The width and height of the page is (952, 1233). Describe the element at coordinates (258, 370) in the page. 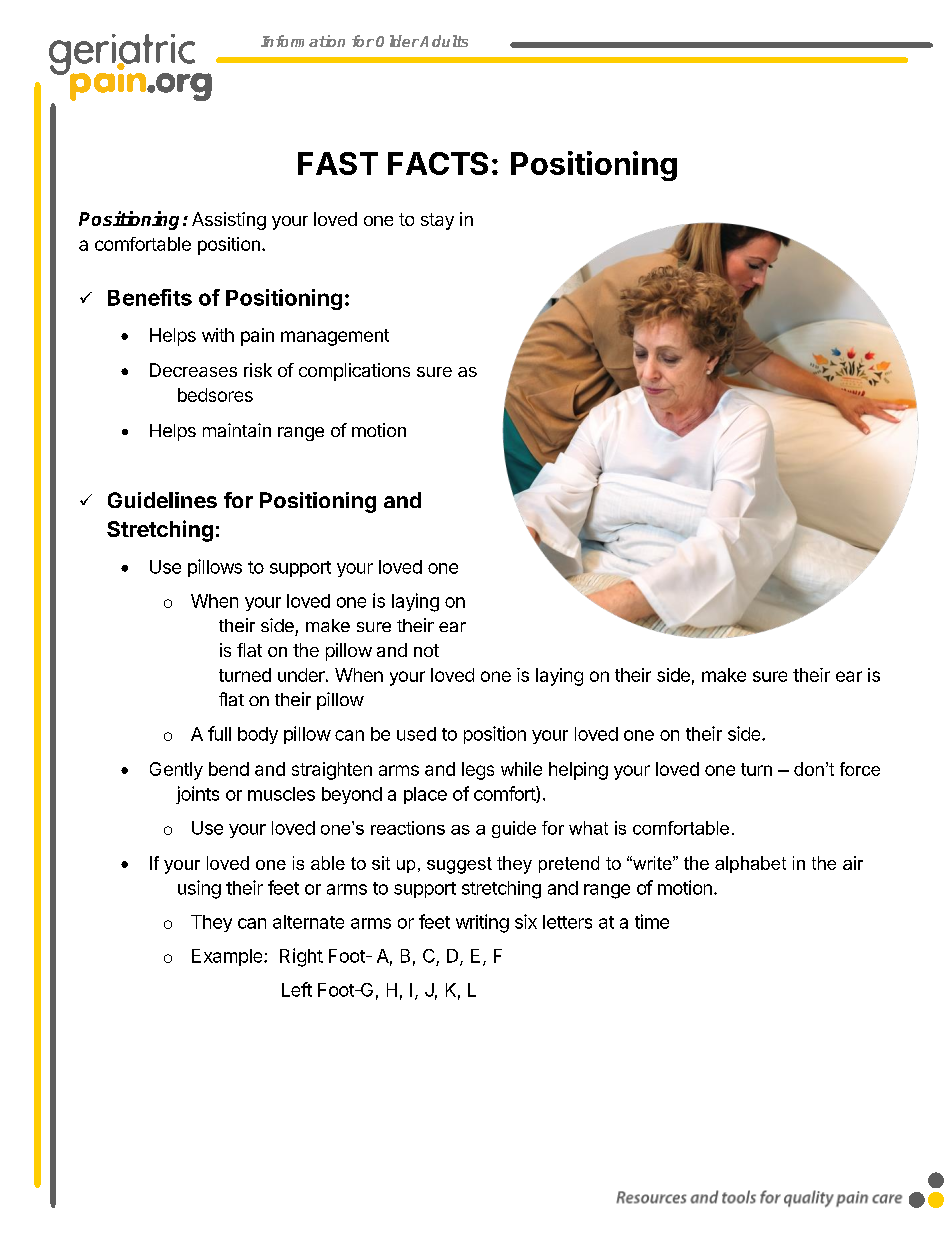

I see `risk` at that location.
